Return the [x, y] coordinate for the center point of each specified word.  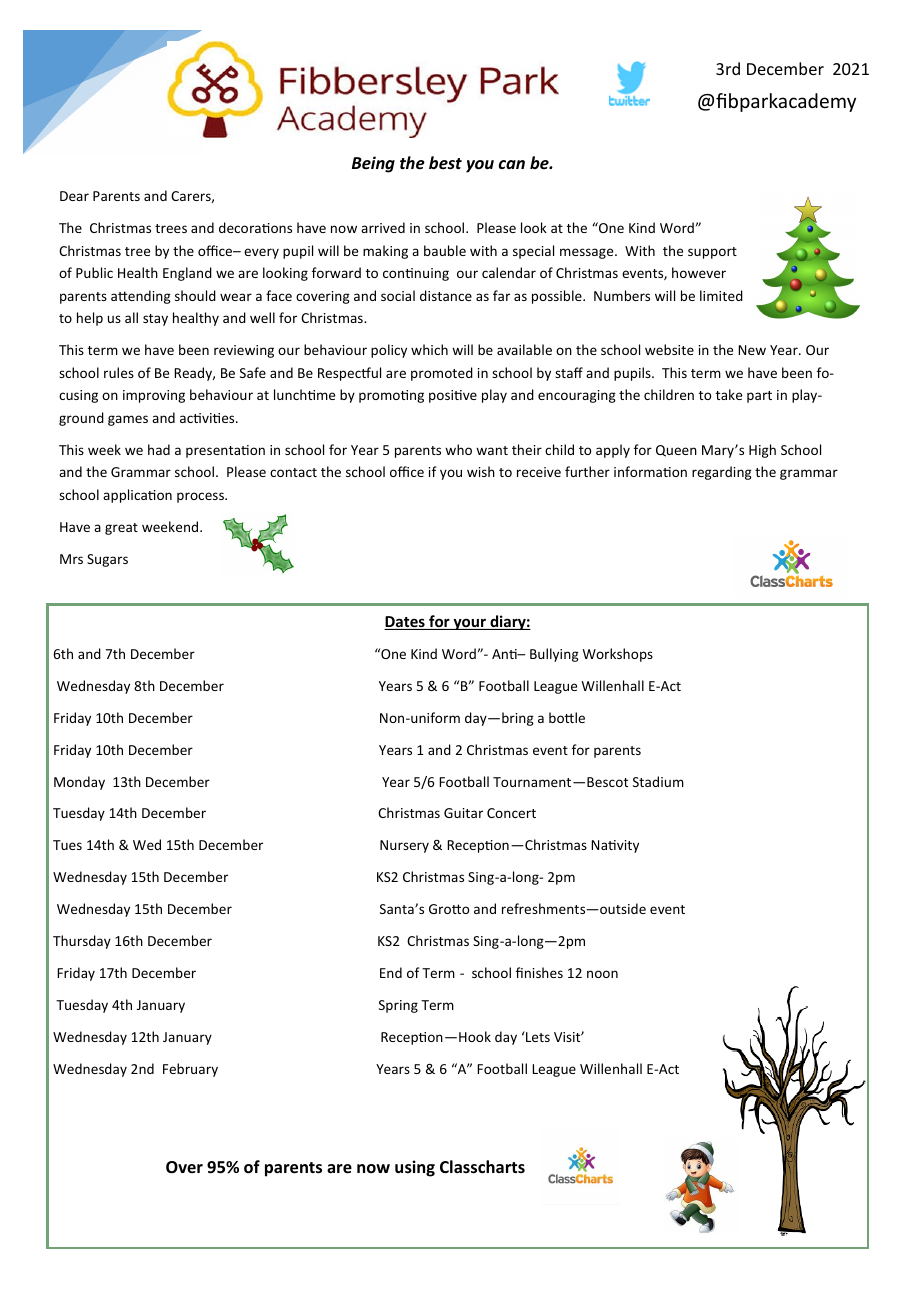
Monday [79, 783]
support [712, 253]
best [445, 163]
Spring [398, 1006]
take [729, 394]
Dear [74, 196]
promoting [391, 396]
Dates [405, 623]
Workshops [618, 655]
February [190, 1070]
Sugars [107, 560]
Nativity [615, 846]
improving [154, 396]
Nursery [404, 846]
